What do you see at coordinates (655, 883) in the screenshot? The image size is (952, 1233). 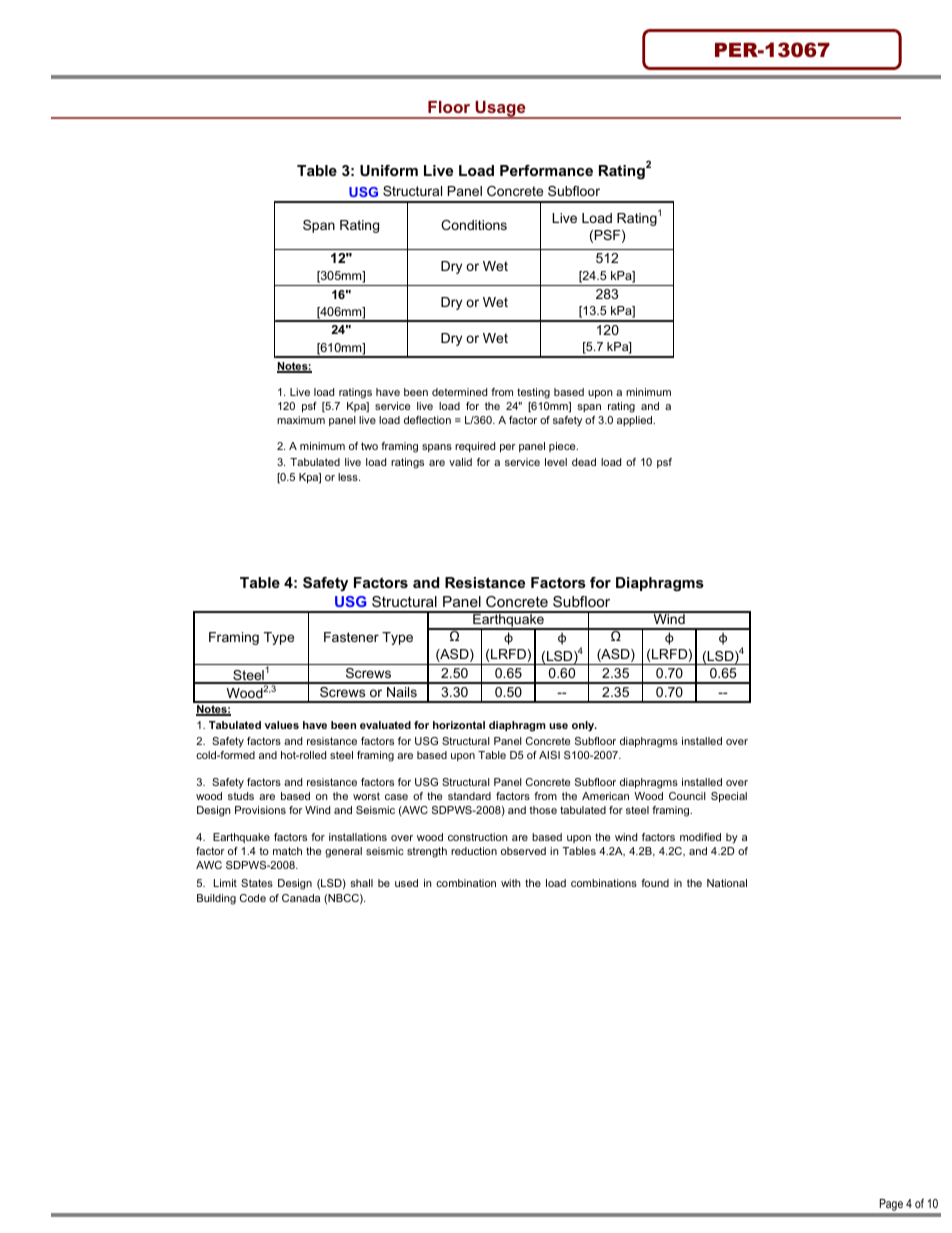 I see `found` at bounding box center [655, 883].
